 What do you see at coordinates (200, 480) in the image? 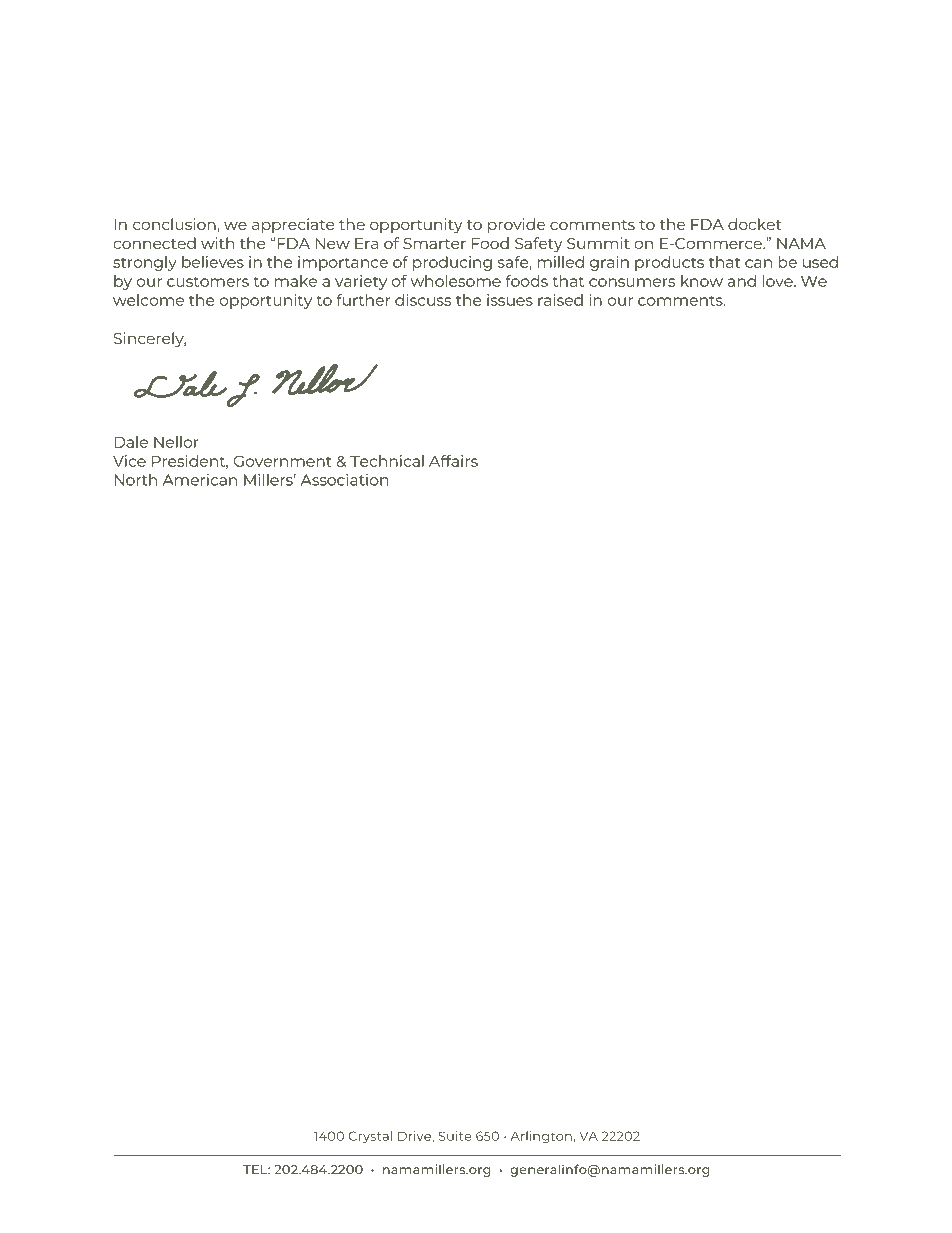
I see `American` at bounding box center [200, 480].
